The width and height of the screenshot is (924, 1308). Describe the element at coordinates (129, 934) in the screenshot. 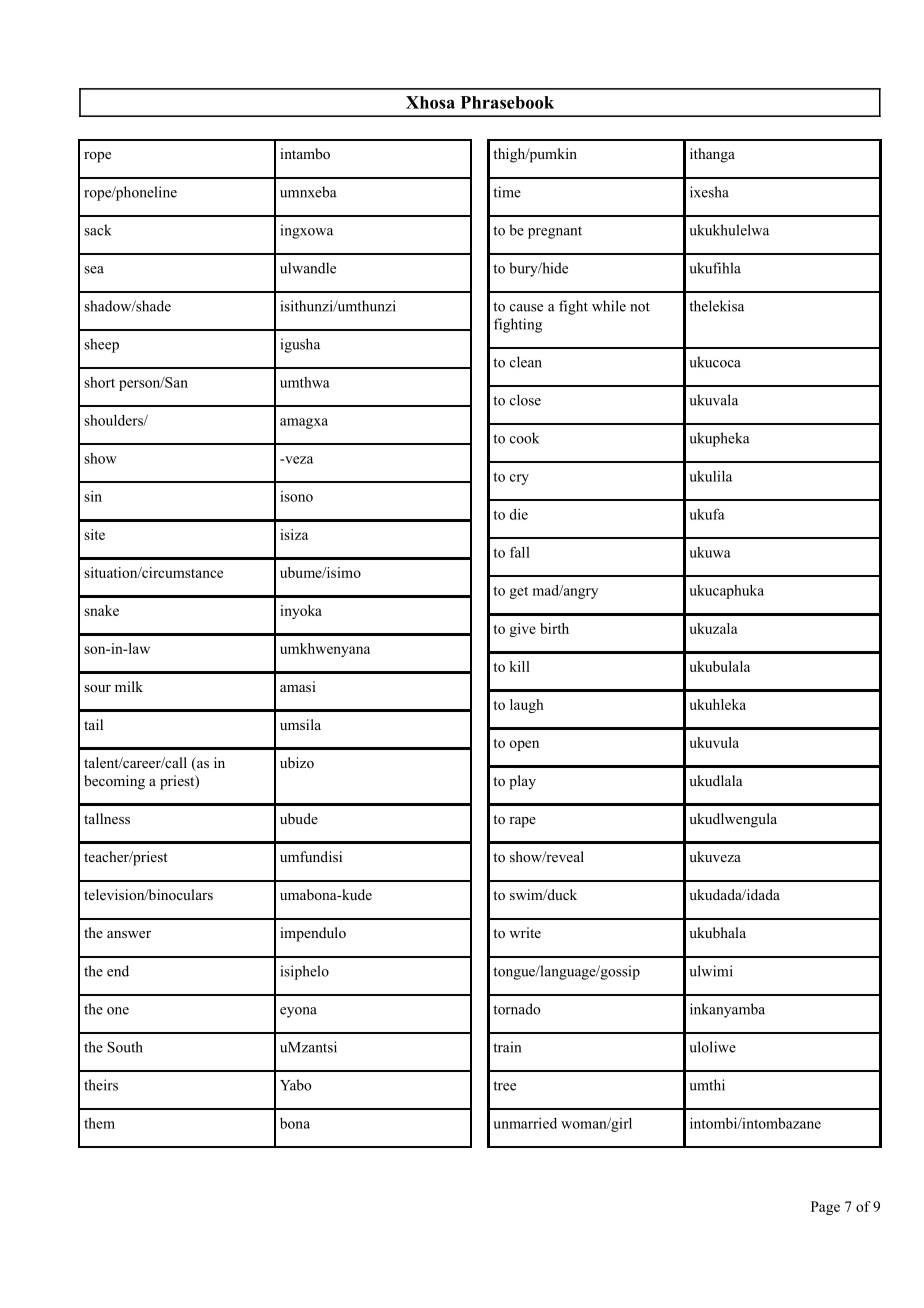

I see `answer` at that location.
